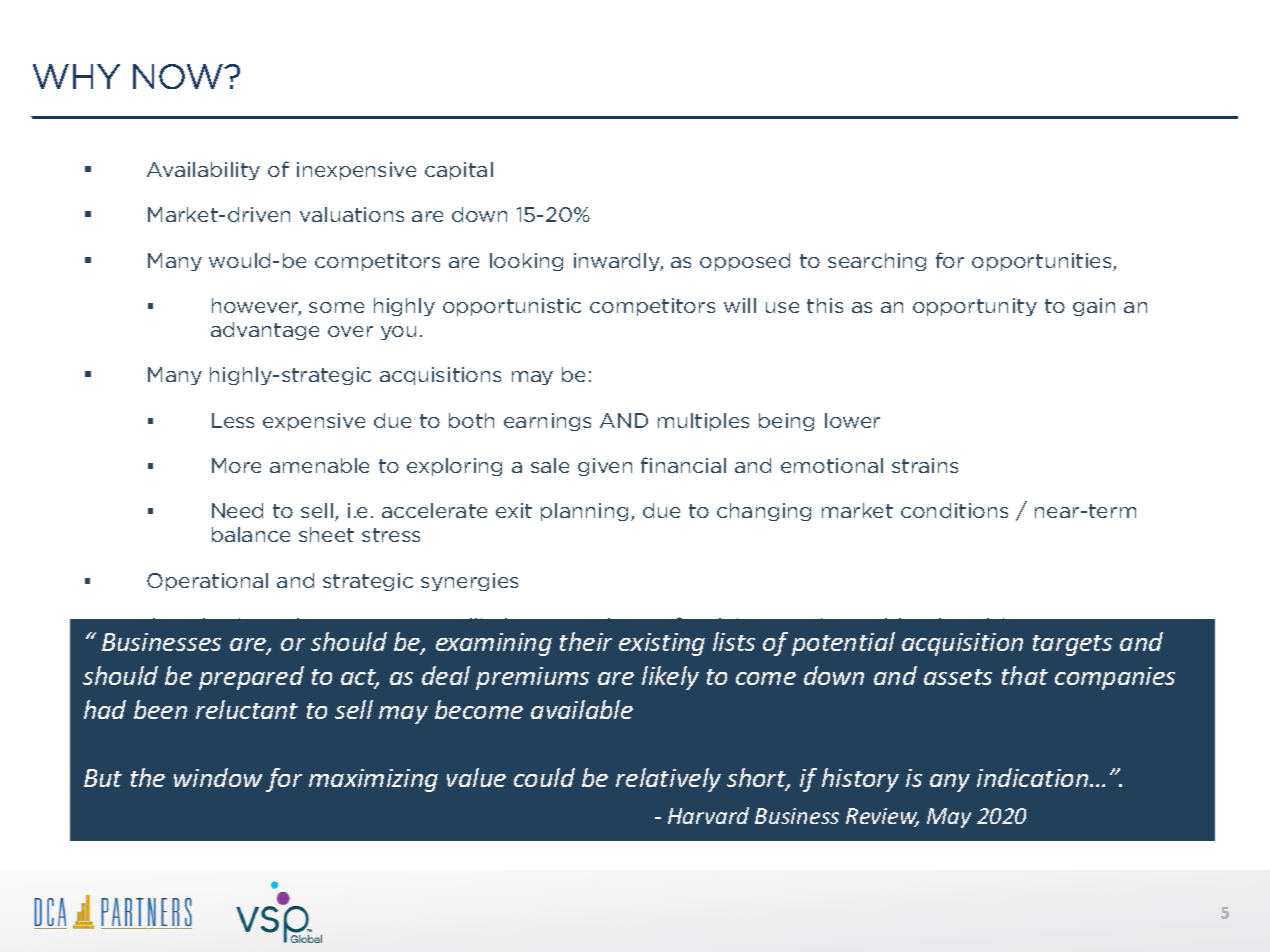 This screenshot has height=952, width=1270. Describe the element at coordinates (179, 76) in the screenshot. I see `NOW` at that location.
